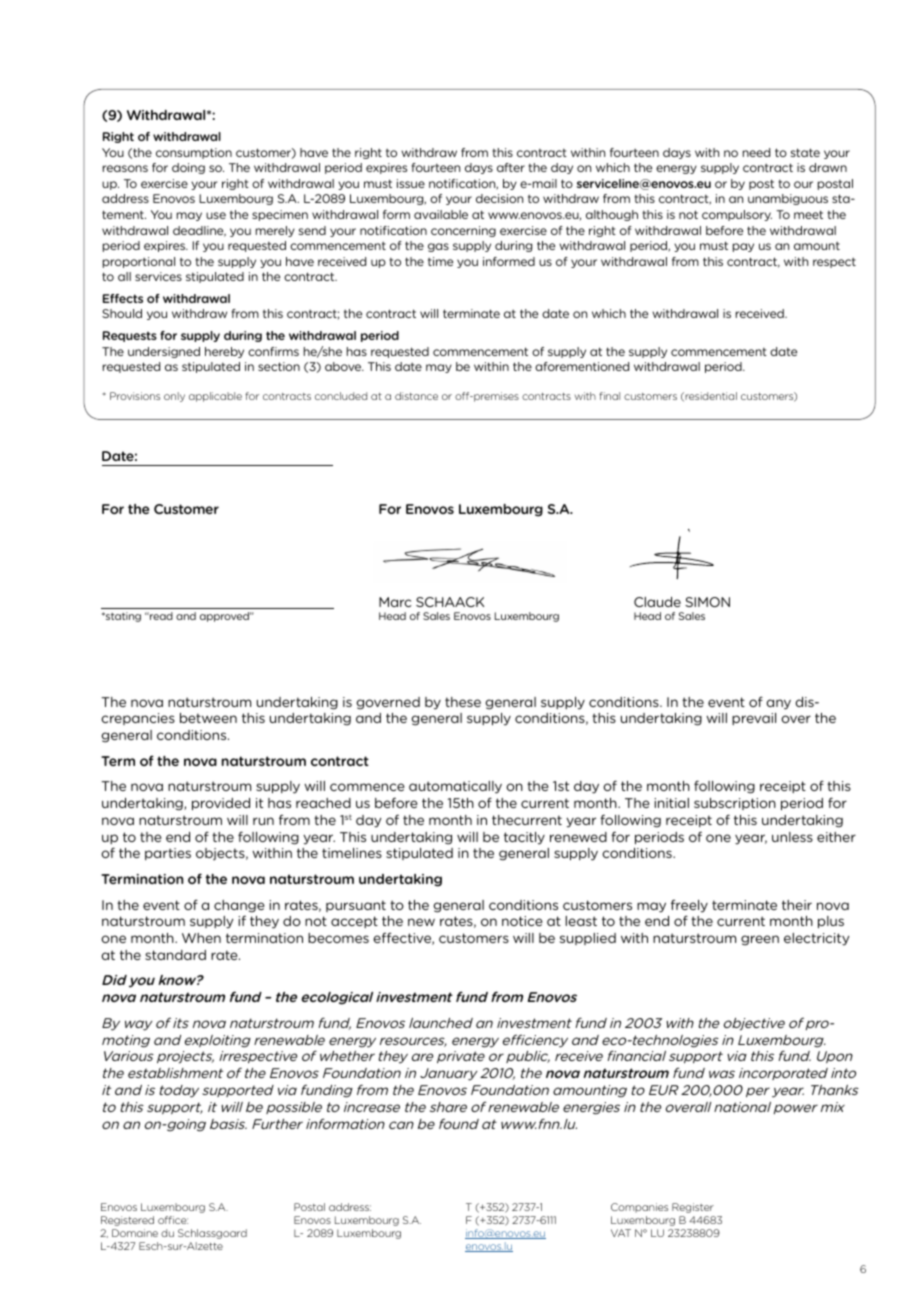 The image size is (924, 1308). Describe the element at coordinates (463, 702) in the image. I see `these` at that location.
